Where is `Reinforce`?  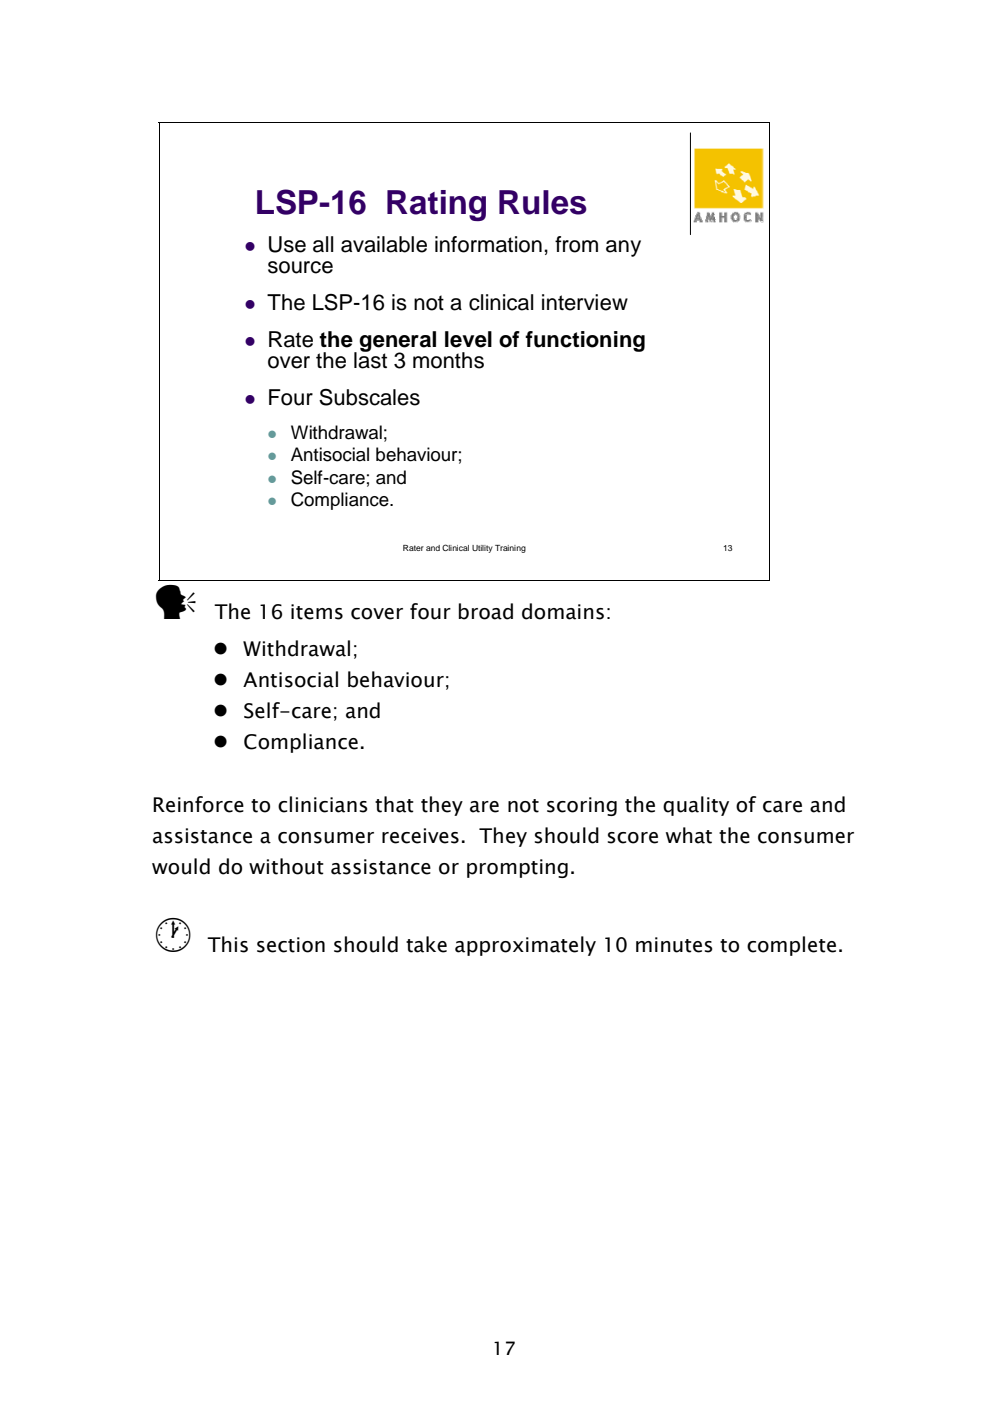 Reinforce is located at coordinates (198, 804).
